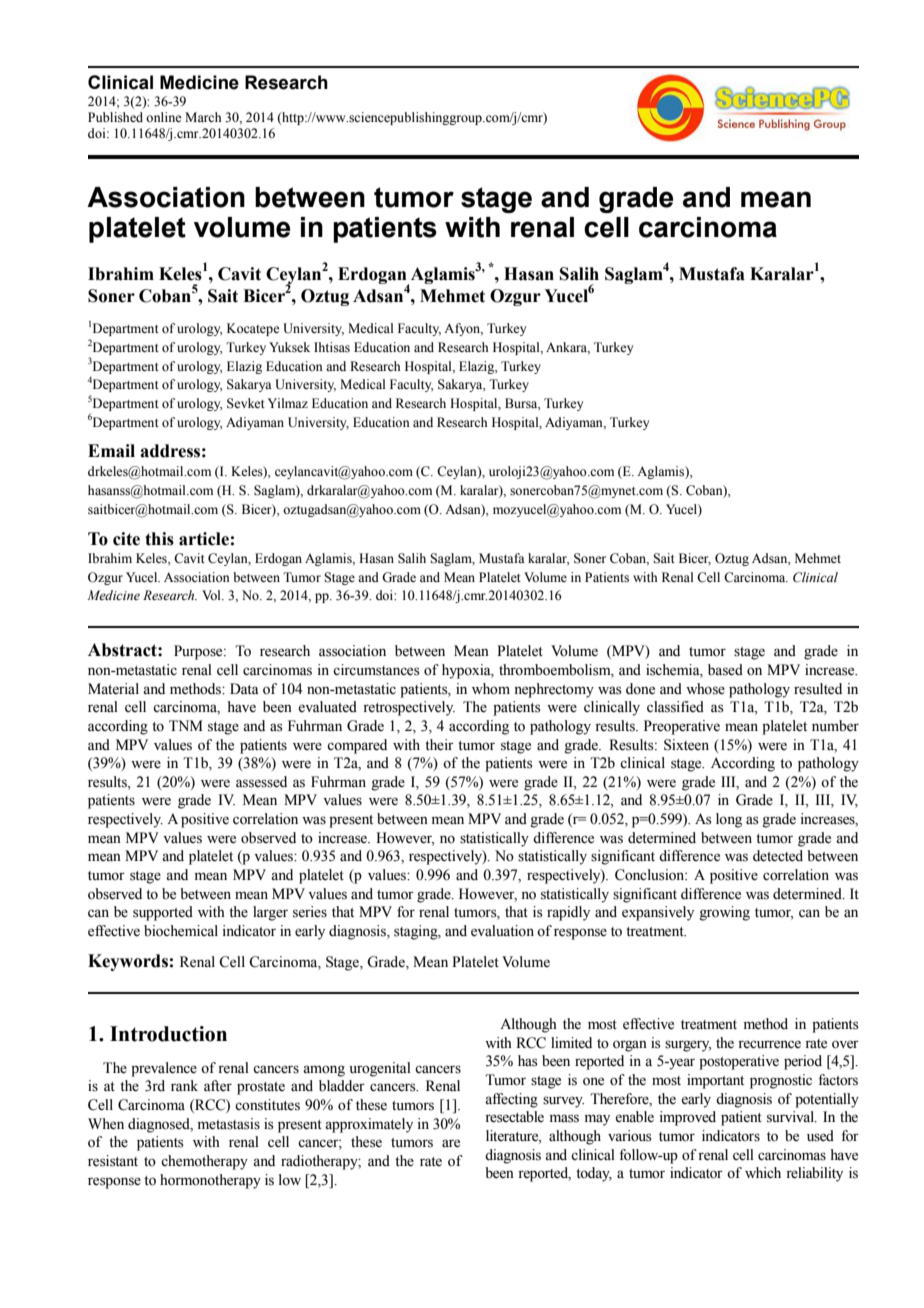 The image size is (924, 1308). I want to click on Purpose, so click(199, 652).
